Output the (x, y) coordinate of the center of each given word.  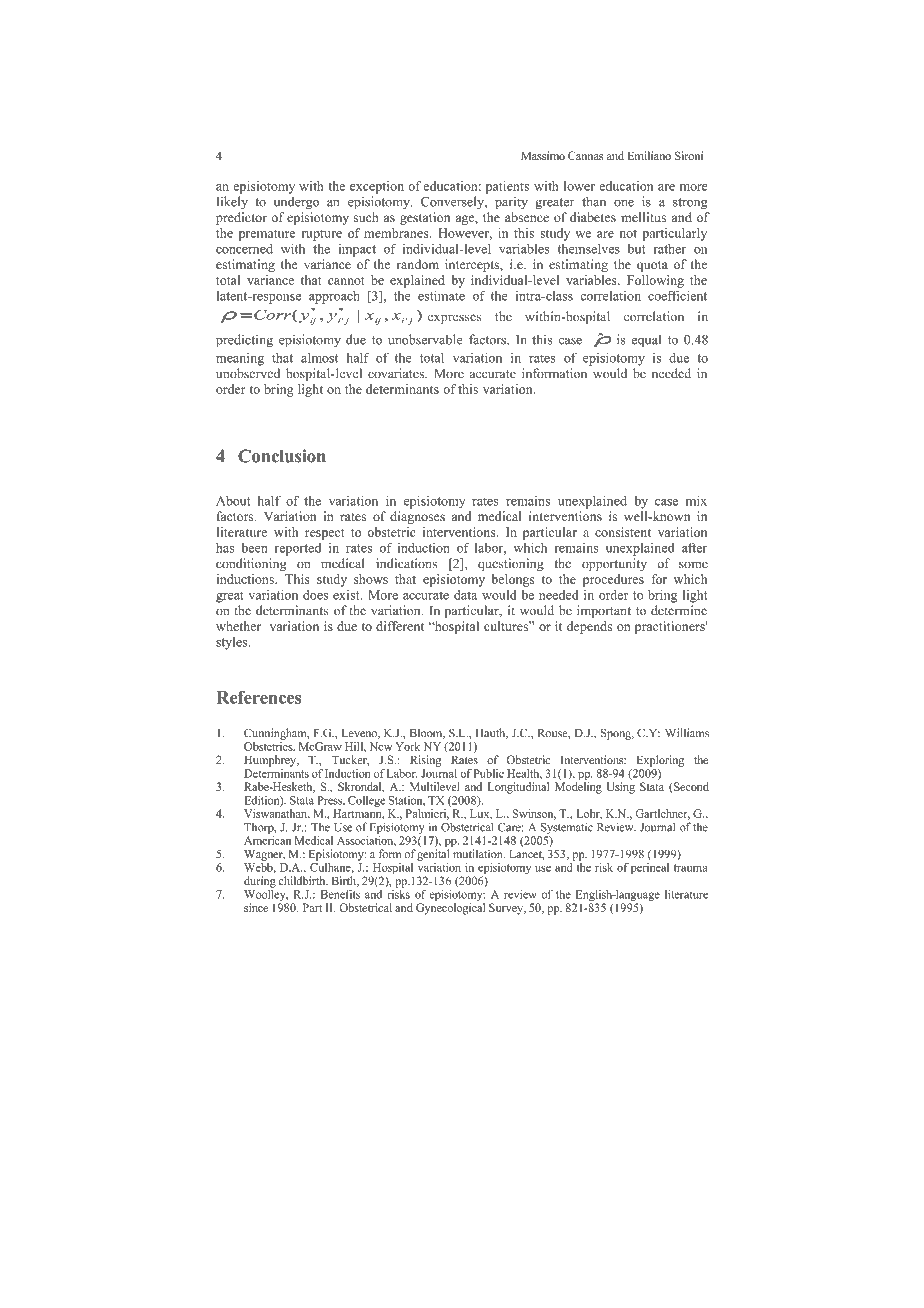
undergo (296, 203)
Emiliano (649, 155)
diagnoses (417, 517)
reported (298, 549)
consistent (623, 532)
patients (507, 187)
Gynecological (450, 909)
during (260, 882)
